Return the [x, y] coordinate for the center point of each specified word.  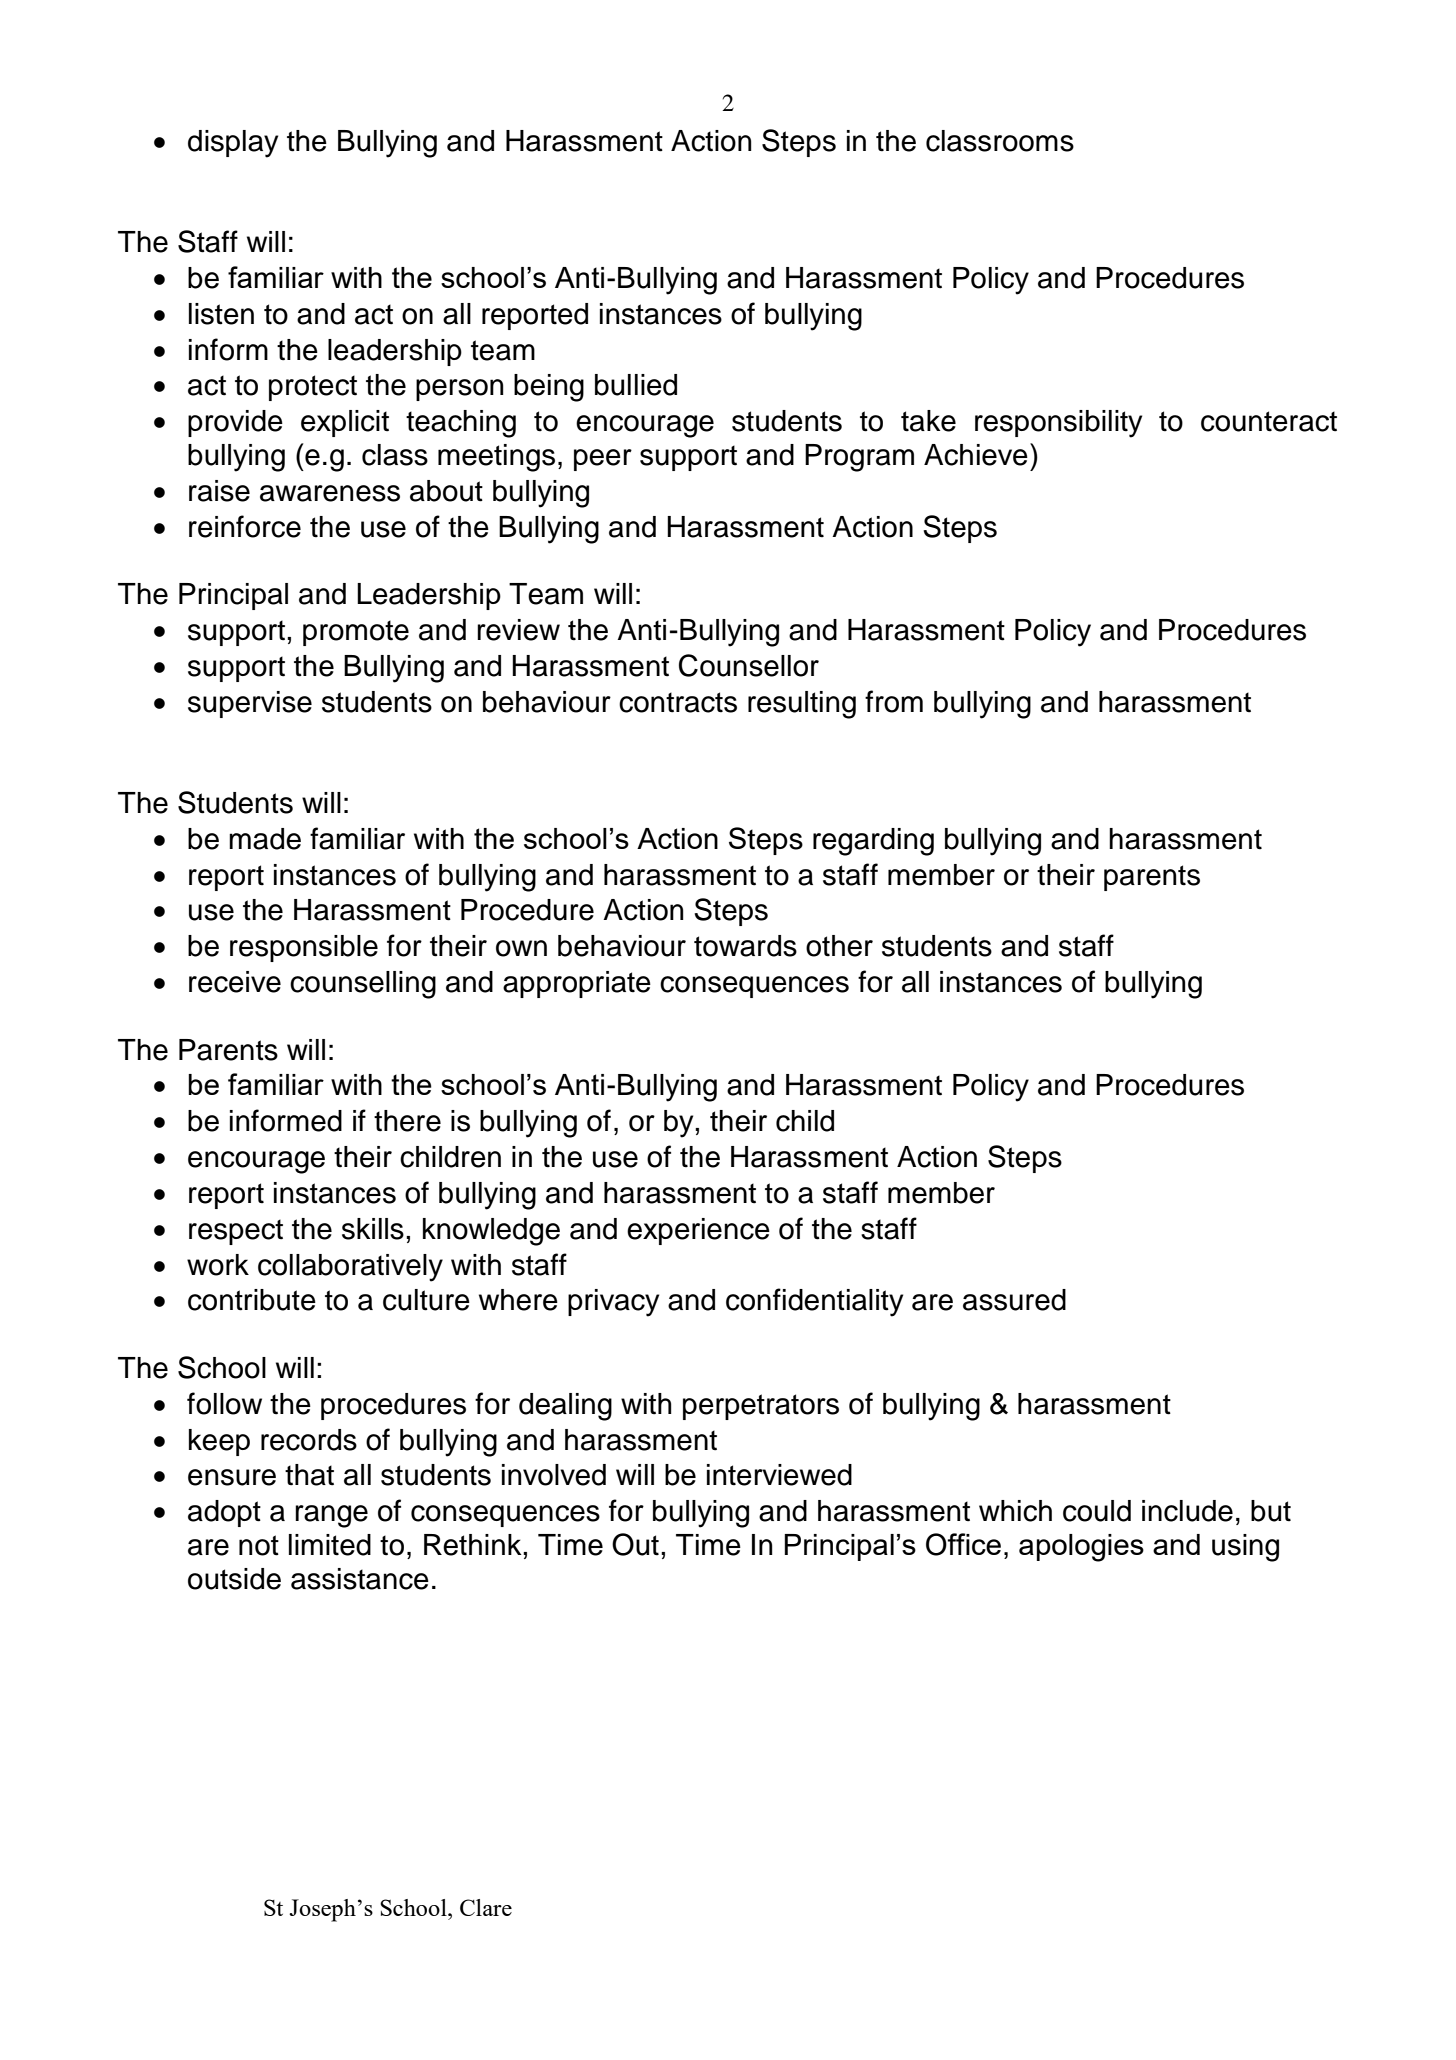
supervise [250, 704]
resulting [802, 705]
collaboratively [350, 1268]
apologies [1081, 1548]
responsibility [1058, 424]
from [894, 701]
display [233, 144]
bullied [636, 385]
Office [963, 1544]
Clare [486, 1907]
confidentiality [814, 1302]
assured [1014, 1300]
